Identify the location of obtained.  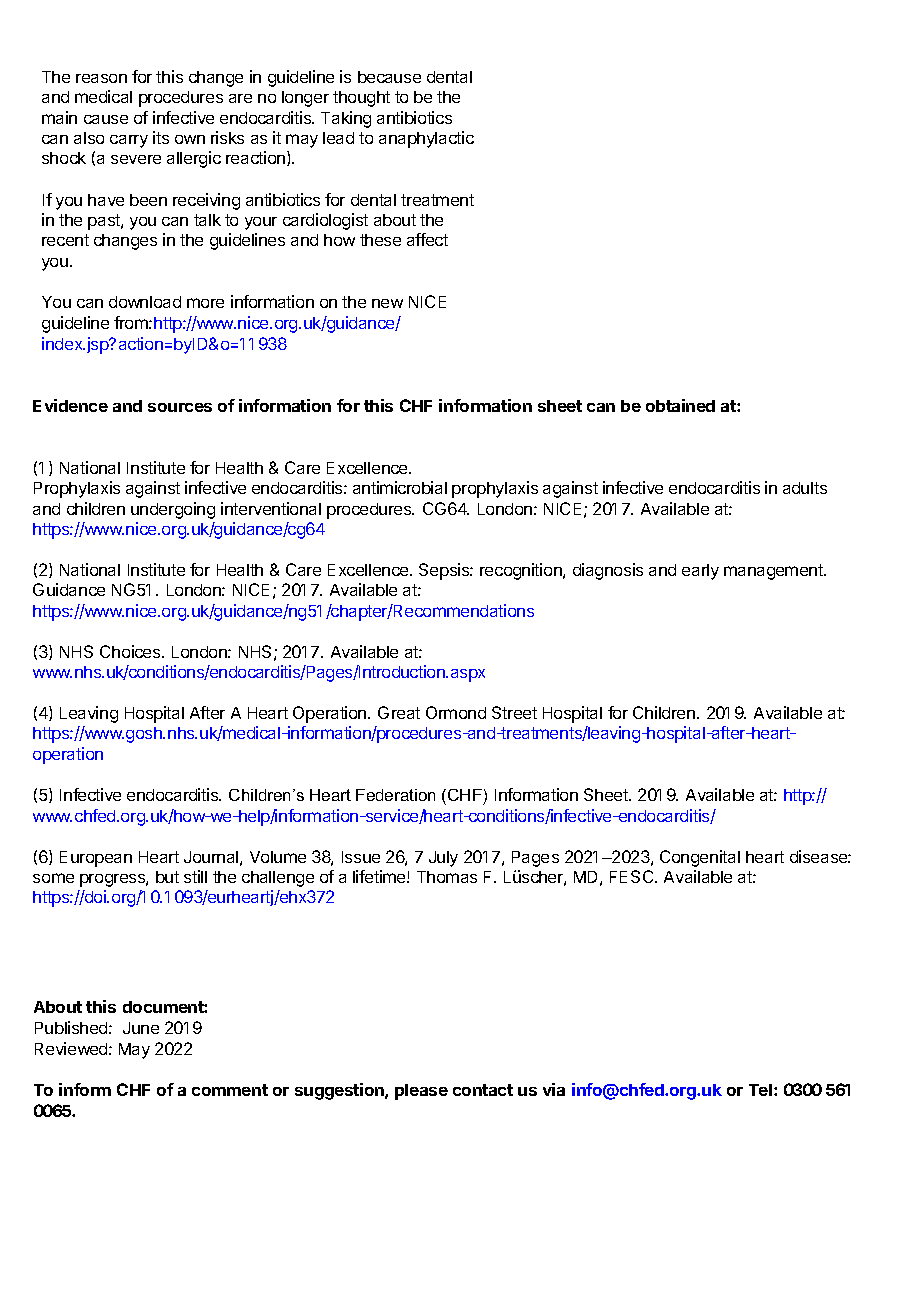
(680, 405).
